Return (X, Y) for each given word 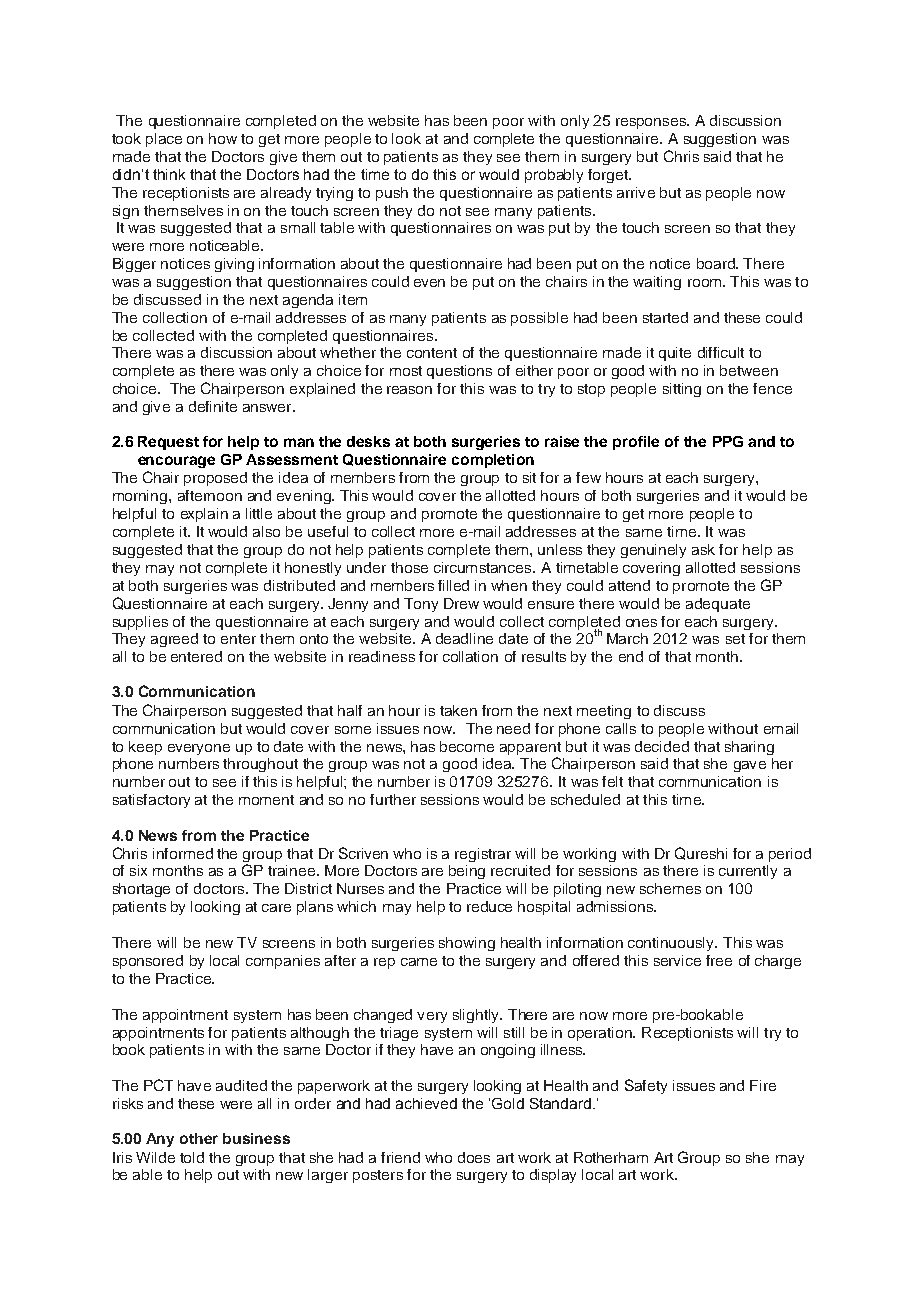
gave (750, 766)
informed (183, 853)
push (392, 194)
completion (493, 461)
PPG (728, 441)
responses (652, 123)
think (169, 174)
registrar (483, 855)
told (192, 1157)
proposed (215, 479)
